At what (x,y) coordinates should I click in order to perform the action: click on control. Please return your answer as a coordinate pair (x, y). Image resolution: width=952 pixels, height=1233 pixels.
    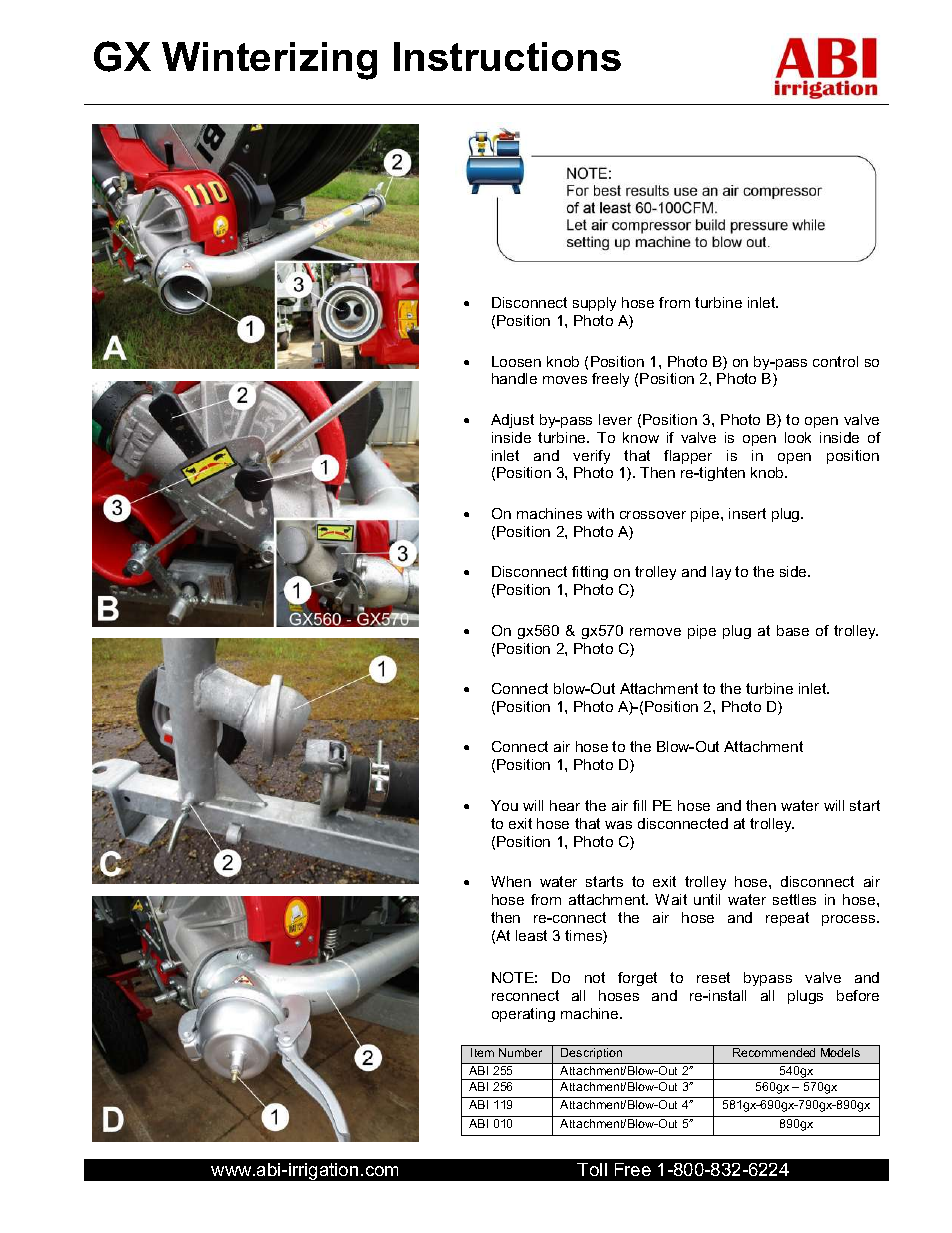
    Looking at the image, I should click on (835, 361).
